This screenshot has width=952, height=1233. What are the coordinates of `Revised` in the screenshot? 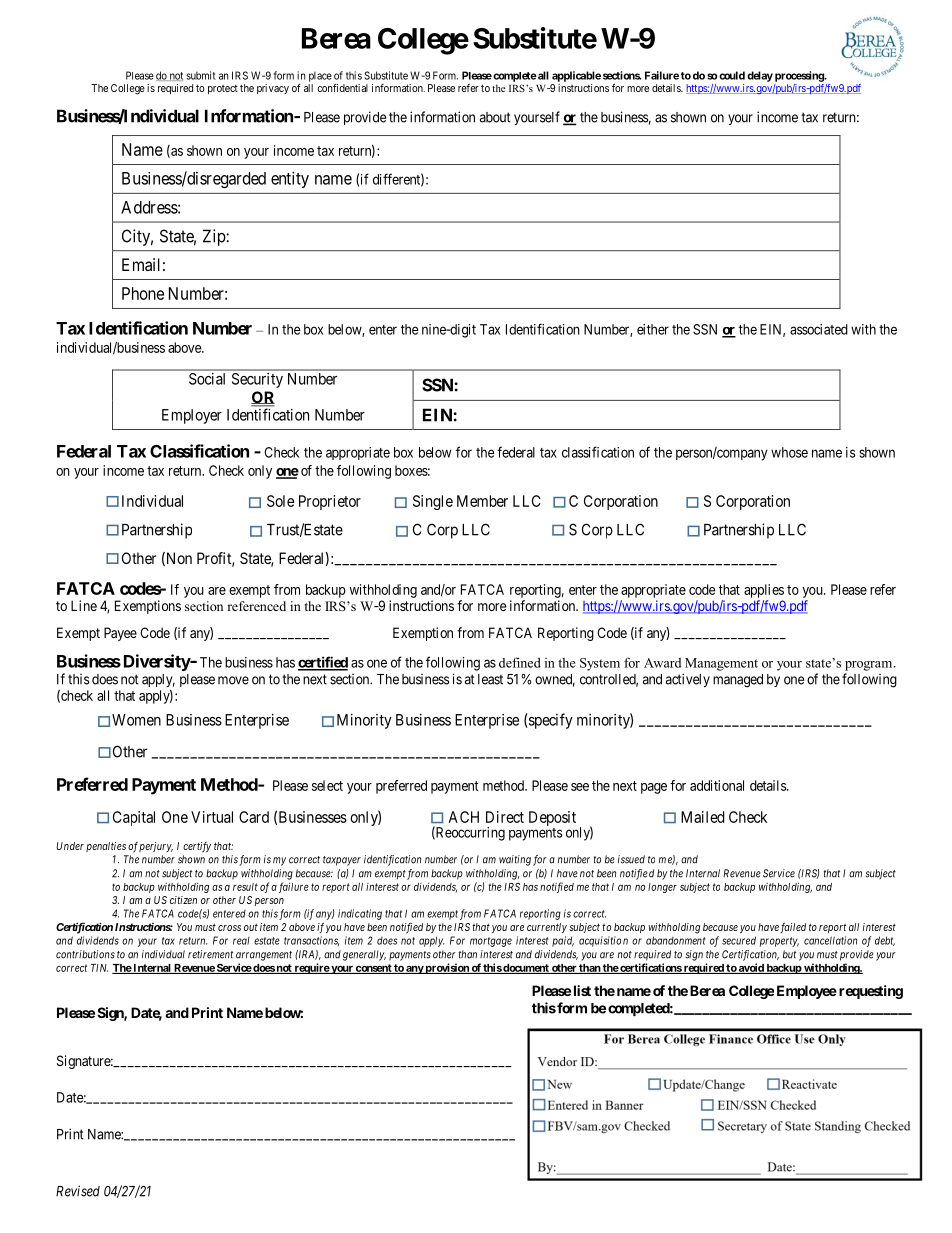 It's located at (78, 1191).
